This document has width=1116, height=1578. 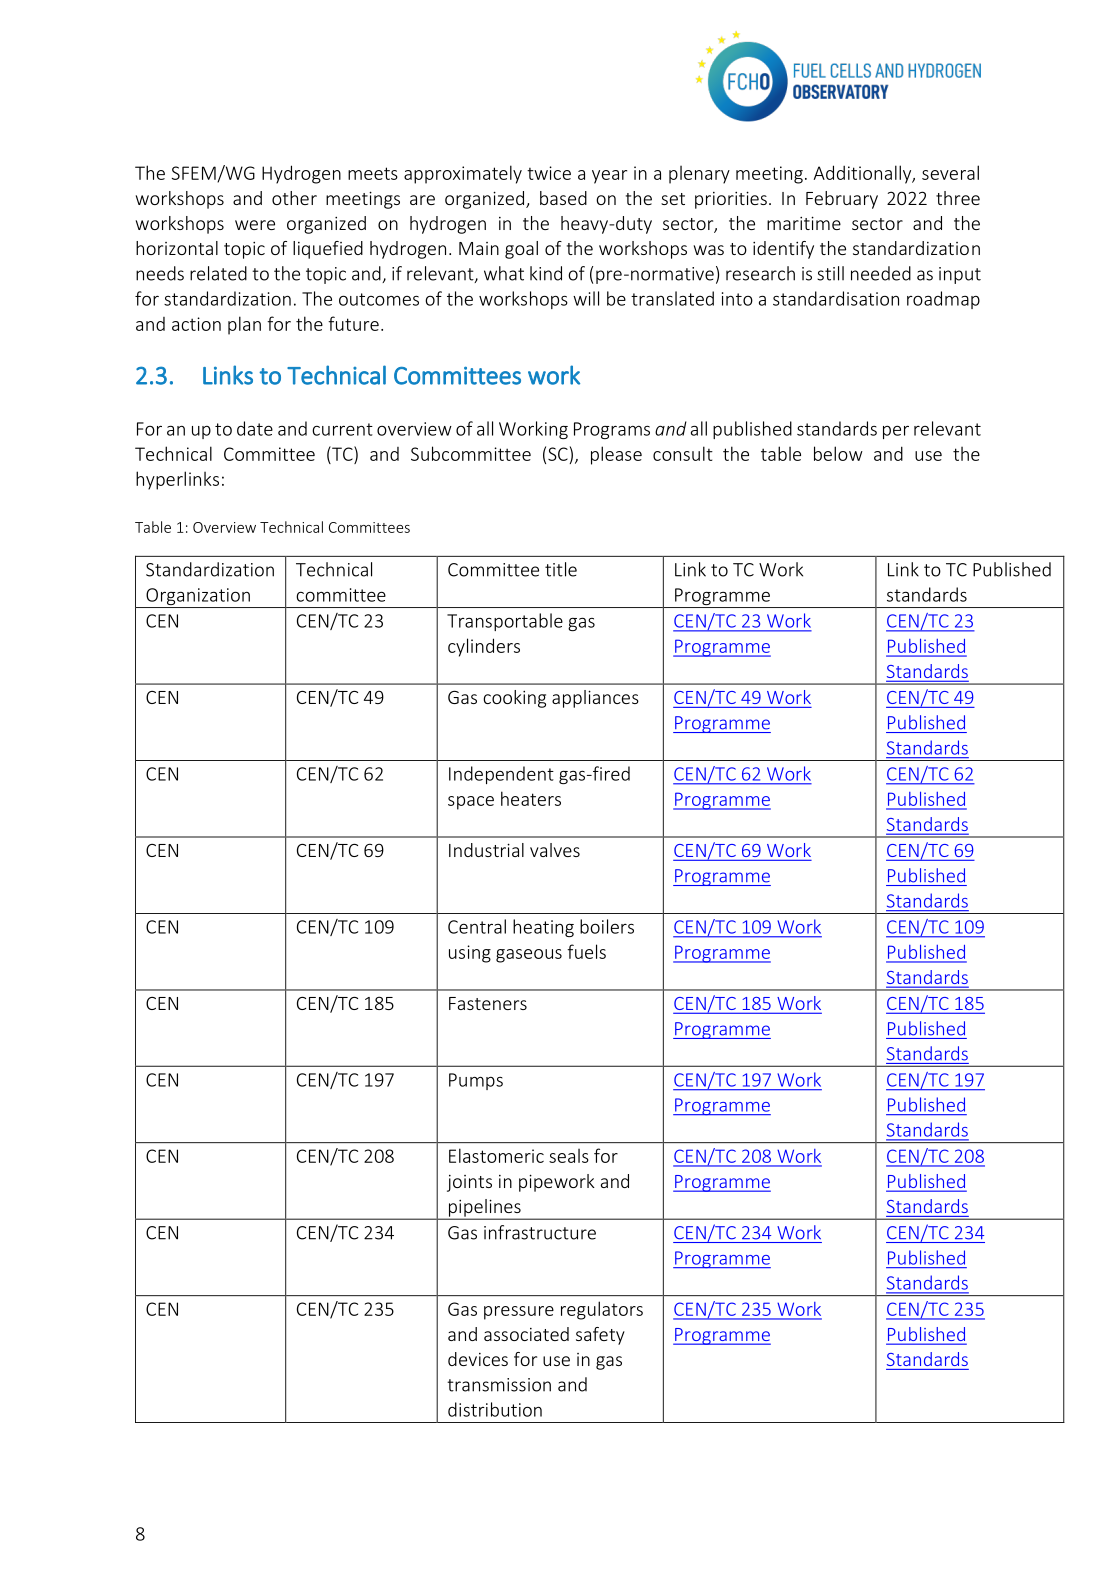 I want to click on devices, so click(x=478, y=1359).
